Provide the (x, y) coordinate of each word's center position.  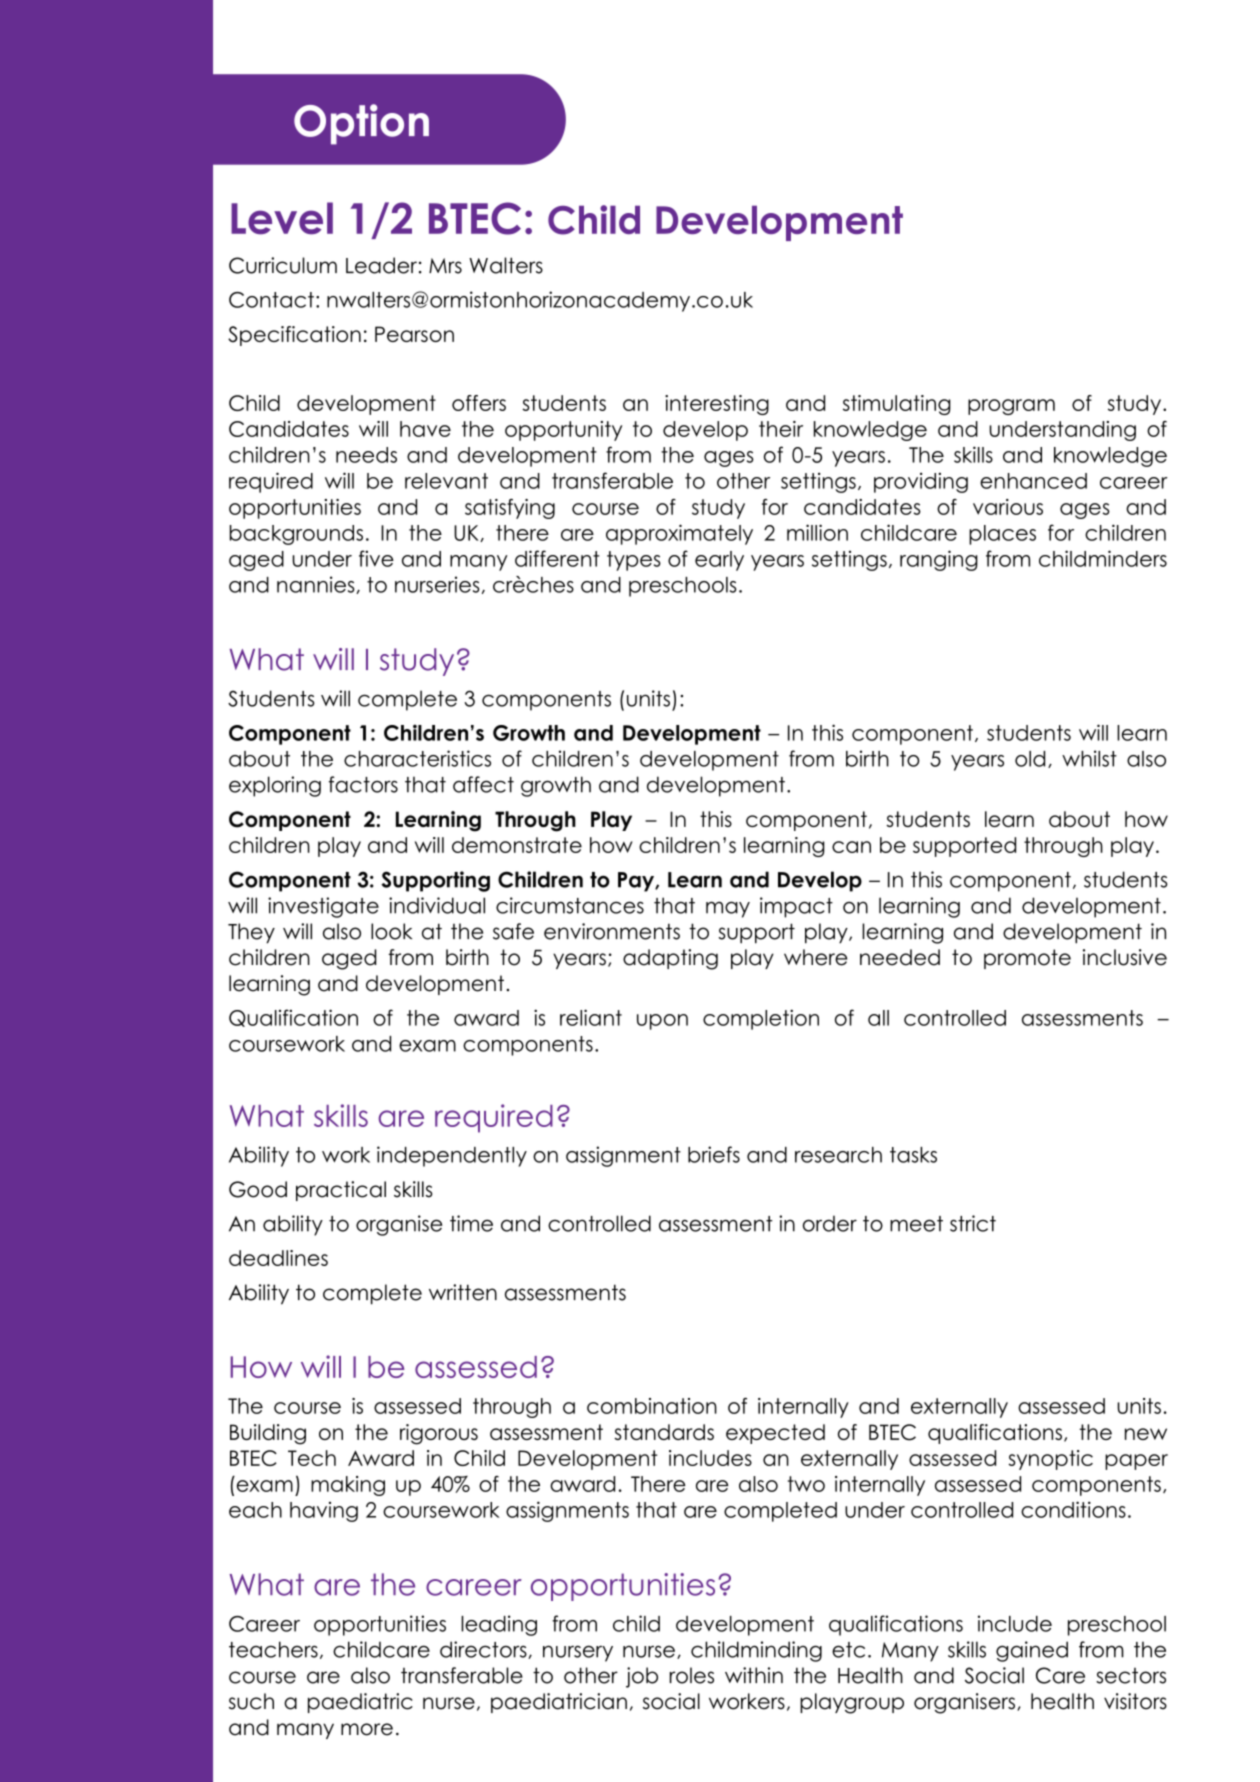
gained (1032, 1651)
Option (361, 124)
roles (692, 1675)
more (367, 1729)
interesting (717, 405)
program (1011, 407)
